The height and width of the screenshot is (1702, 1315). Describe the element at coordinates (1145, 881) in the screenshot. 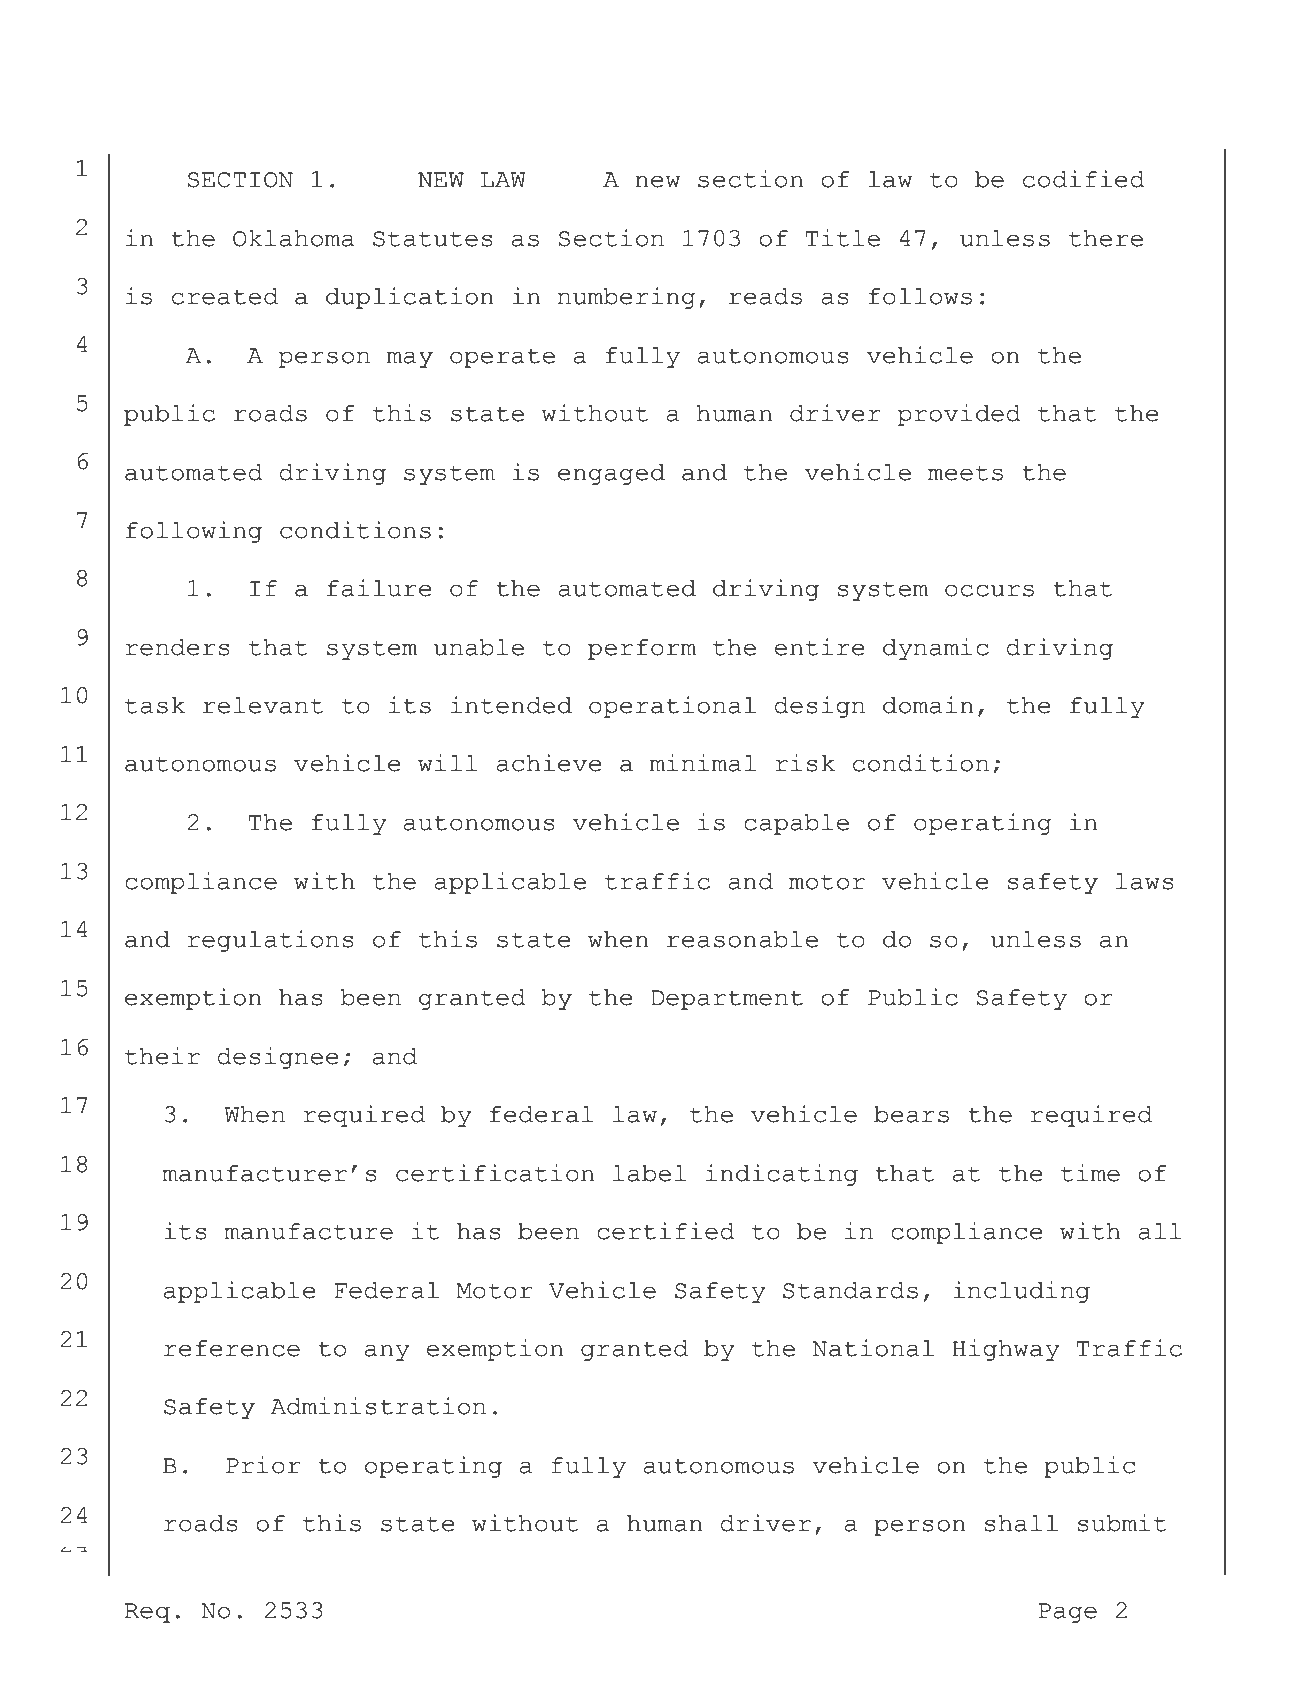

I see `laws` at that location.
